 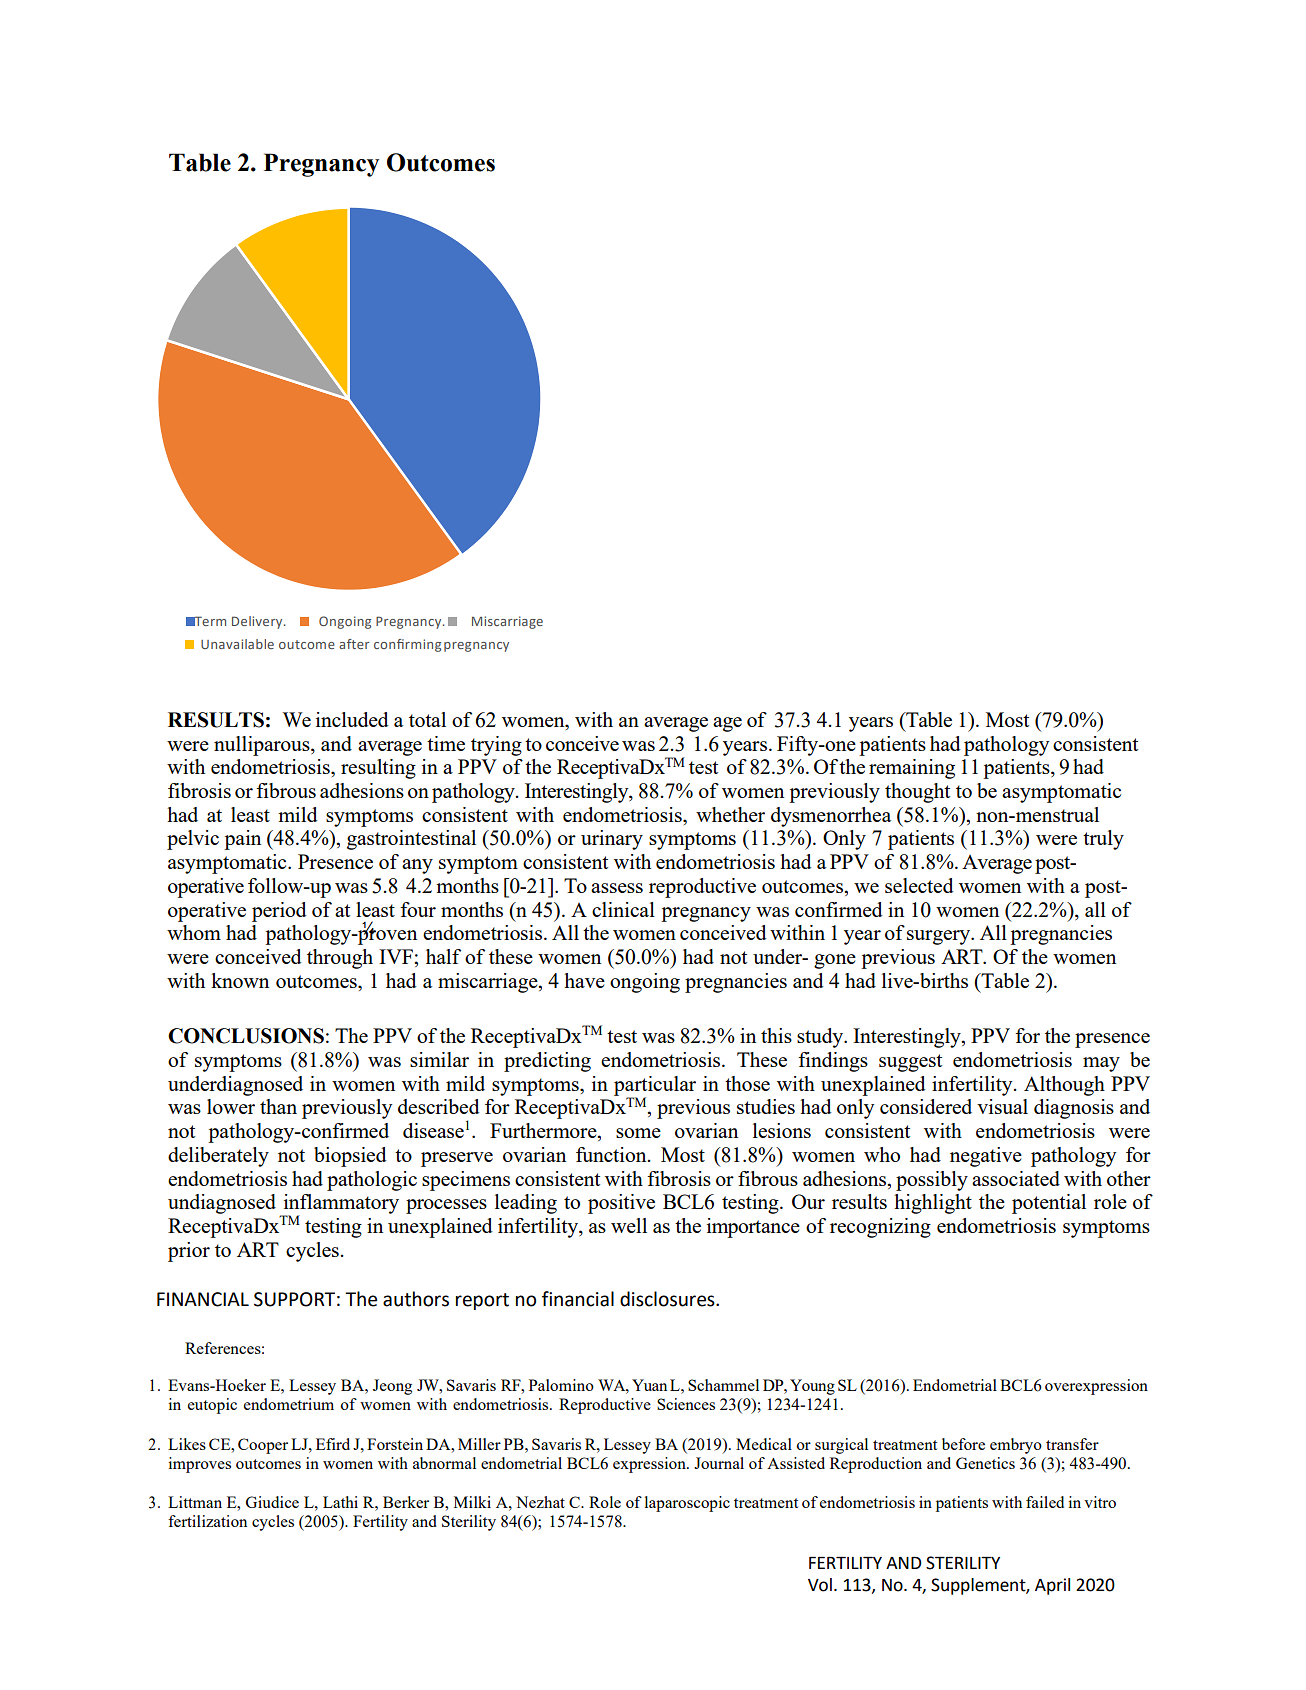 I want to click on remaining, so click(x=912, y=769).
